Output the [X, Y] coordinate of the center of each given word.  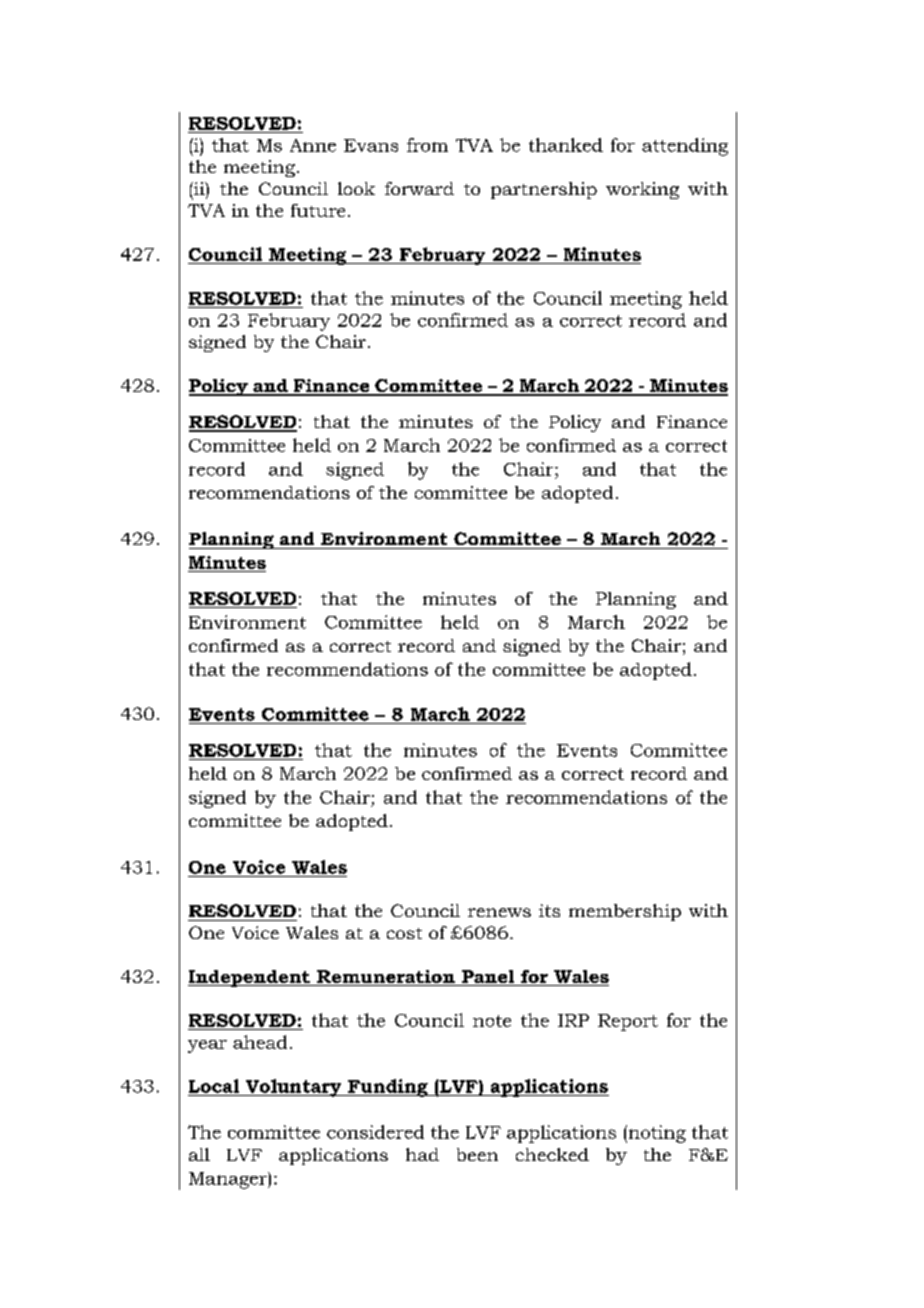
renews [499, 912]
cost [404, 933]
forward [419, 188]
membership [625, 912]
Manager [229, 1180]
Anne [313, 145]
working [642, 190]
